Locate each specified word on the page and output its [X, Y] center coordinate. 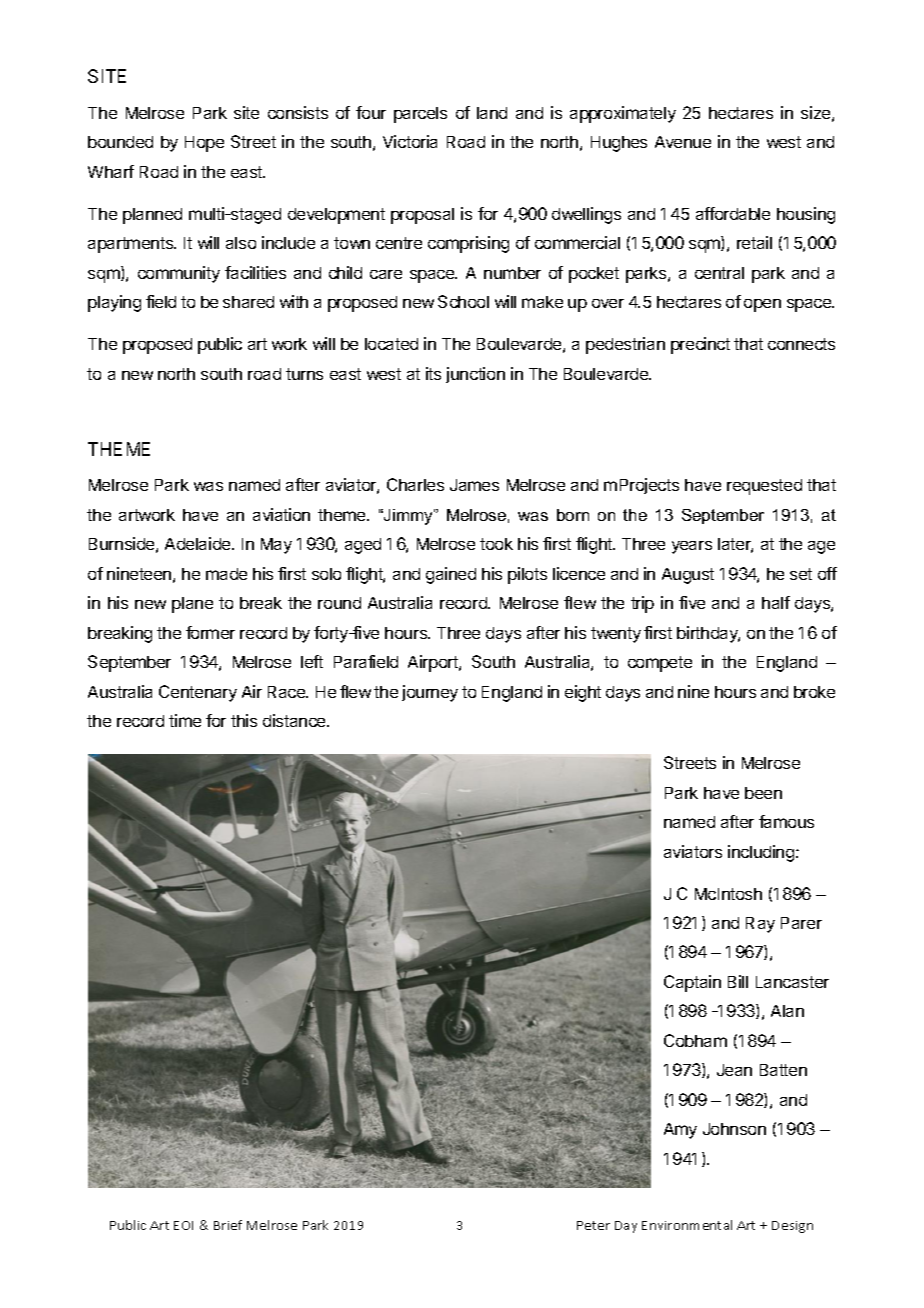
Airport [434, 663]
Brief [228, 1225]
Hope [204, 144]
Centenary [198, 693]
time [185, 720]
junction [475, 375]
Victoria [410, 141]
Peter [593, 1225]
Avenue [683, 142]
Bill [738, 981]
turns [304, 374]
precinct [700, 345]
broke [814, 692]
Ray [760, 925]
